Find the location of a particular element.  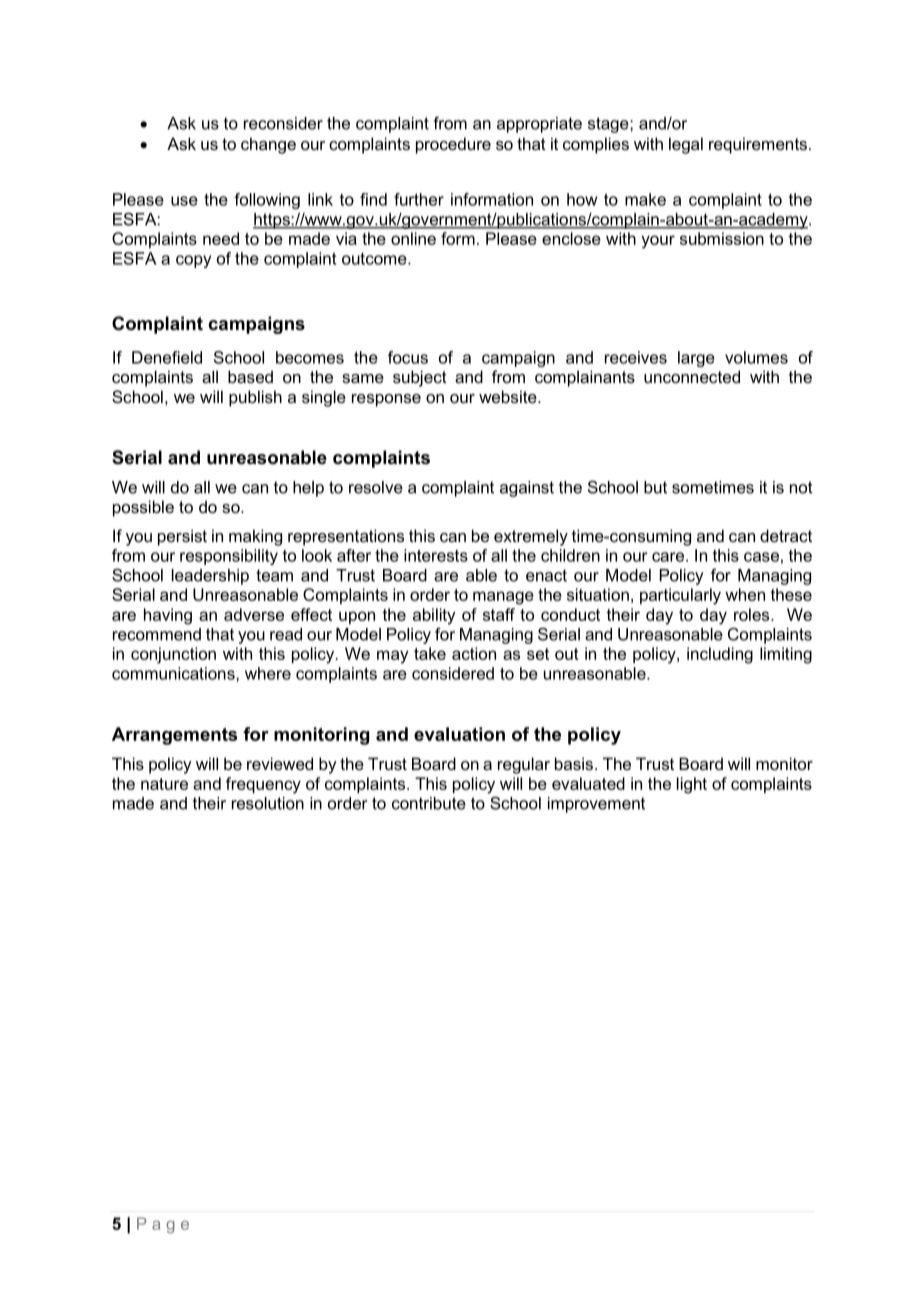

against is located at coordinates (527, 489).
